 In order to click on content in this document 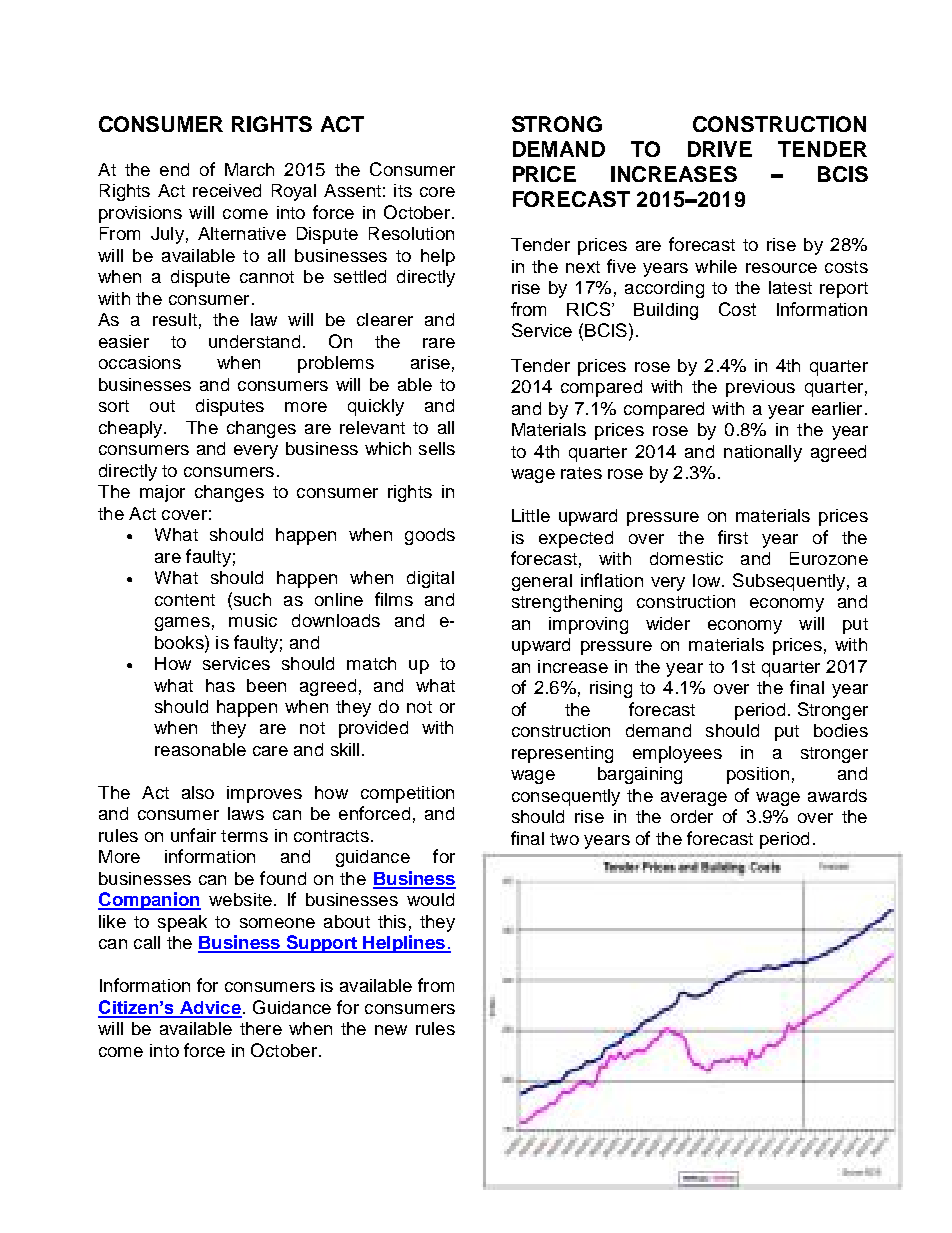, I will do `click(185, 600)`.
